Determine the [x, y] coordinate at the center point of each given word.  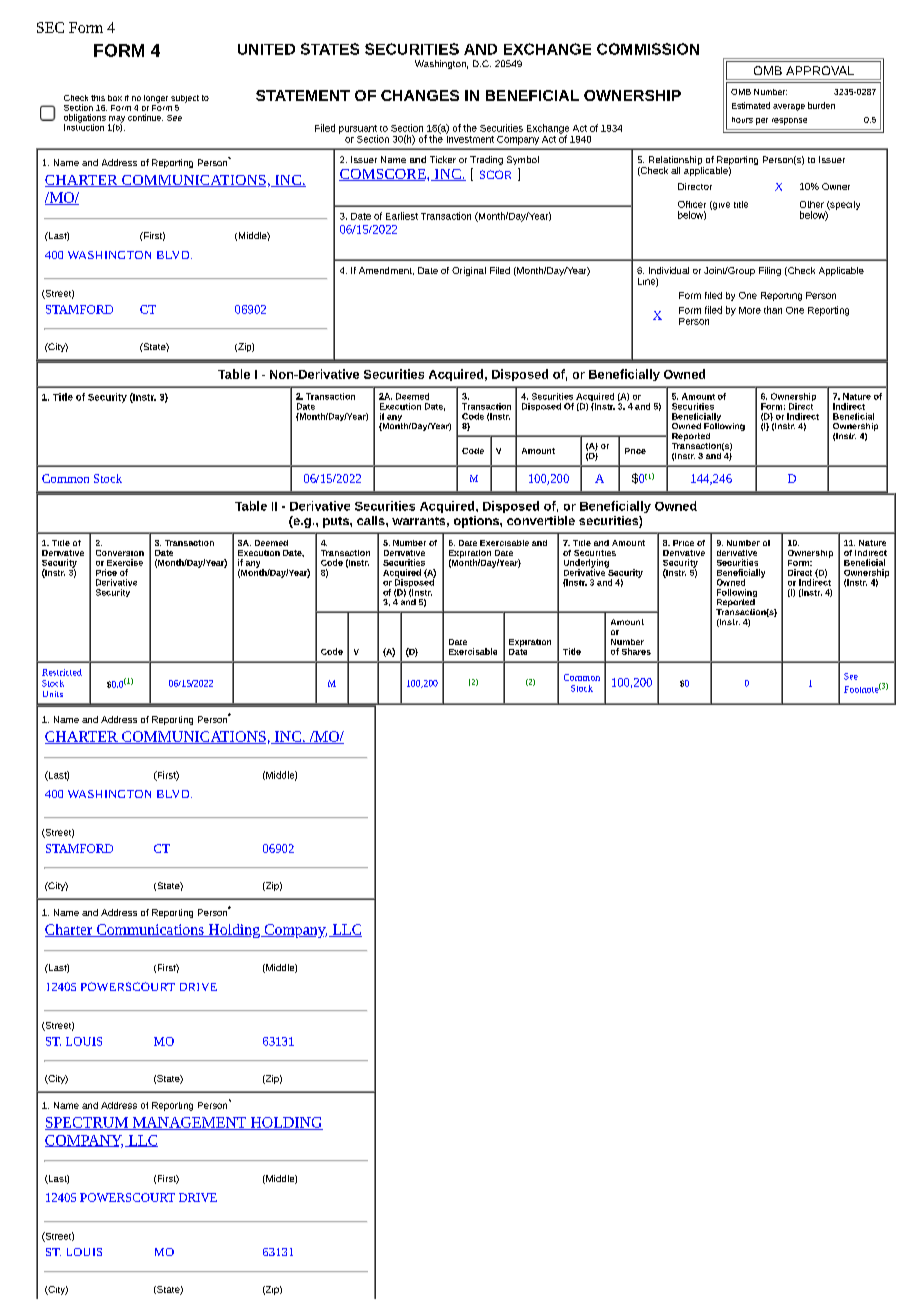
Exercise [125, 562]
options [477, 522]
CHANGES [420, 95]
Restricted [62, 672]
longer [156, 99]
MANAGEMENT [189, 1123]
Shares [636, 651]
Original [469, 271]
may [117, 120]
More [750, 310]
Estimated [751, 105]
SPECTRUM [87, 1123]
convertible [541, 520]
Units [53, 694]
